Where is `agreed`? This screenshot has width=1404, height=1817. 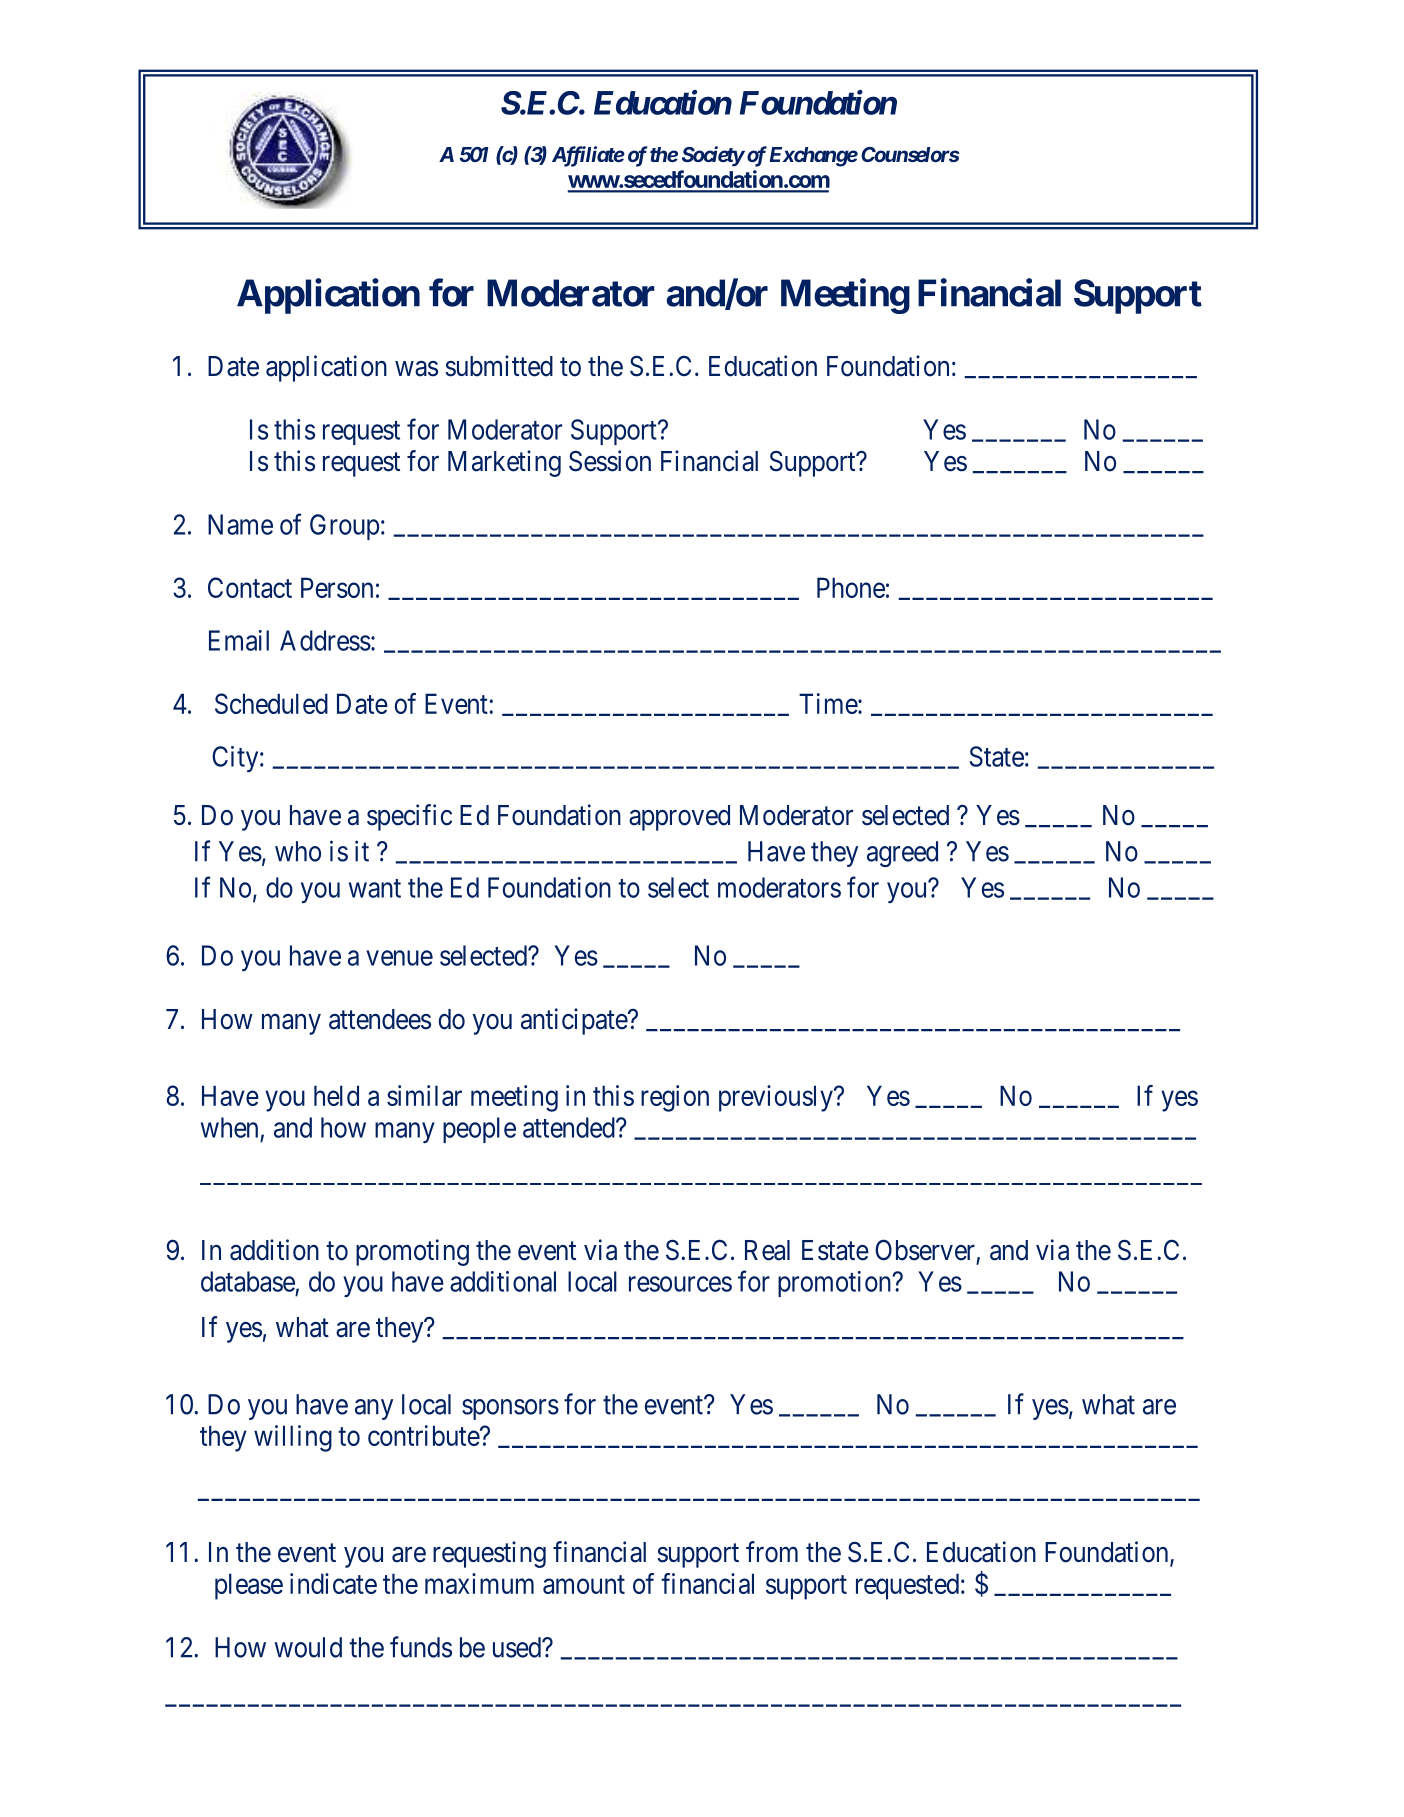 agreed is located at coordinates (902, 854).
